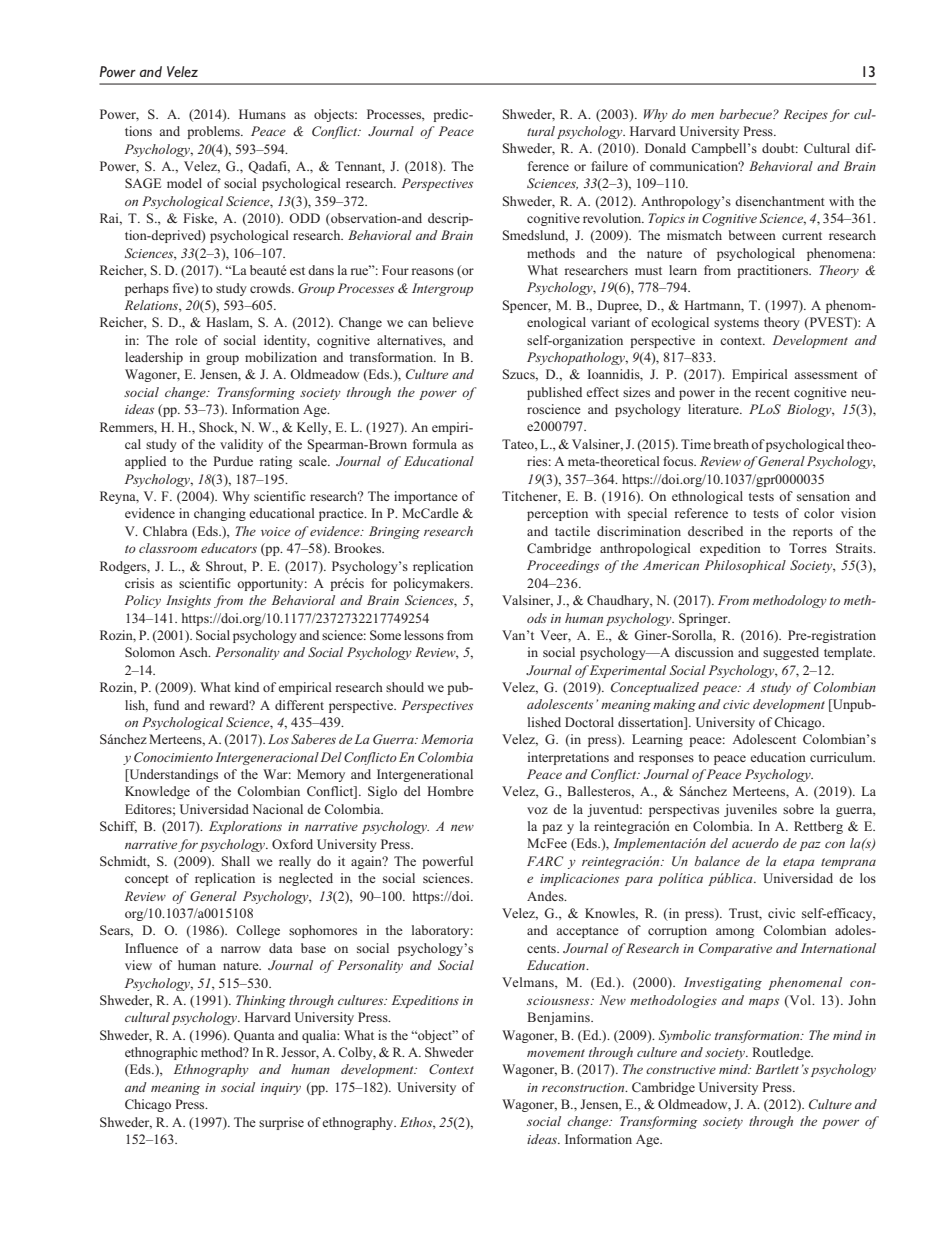  What do you see at coordinates (172, 775) in the image?
I see `Understandings` at bounding box center [172, 775].
